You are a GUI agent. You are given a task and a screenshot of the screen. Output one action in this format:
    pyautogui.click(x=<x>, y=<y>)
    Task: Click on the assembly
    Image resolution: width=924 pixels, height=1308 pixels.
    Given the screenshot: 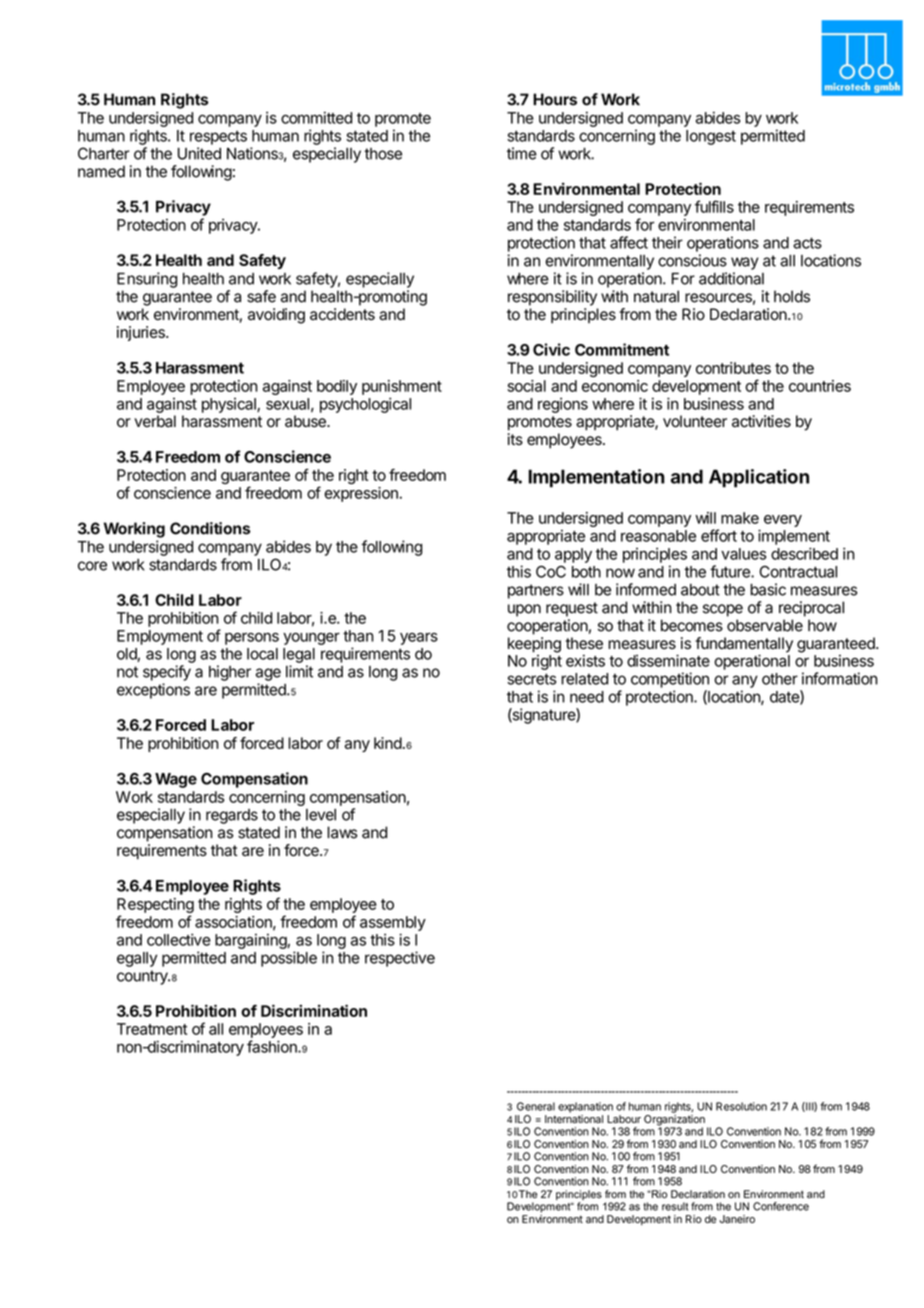 What is the action you would take?
    pyautogui.click(x=393, y=923)
